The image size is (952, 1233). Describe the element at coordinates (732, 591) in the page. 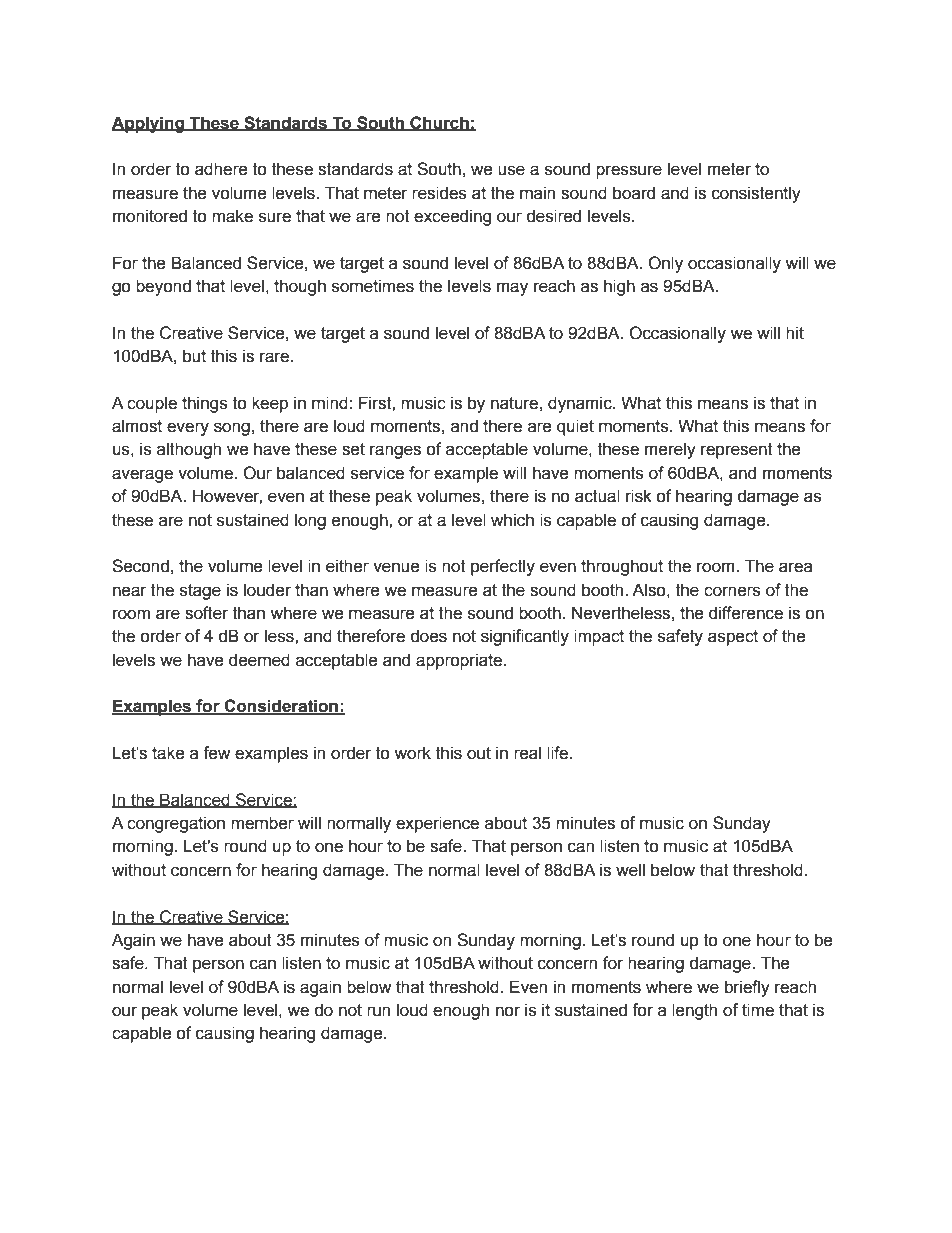

I see `corners` at that location.
